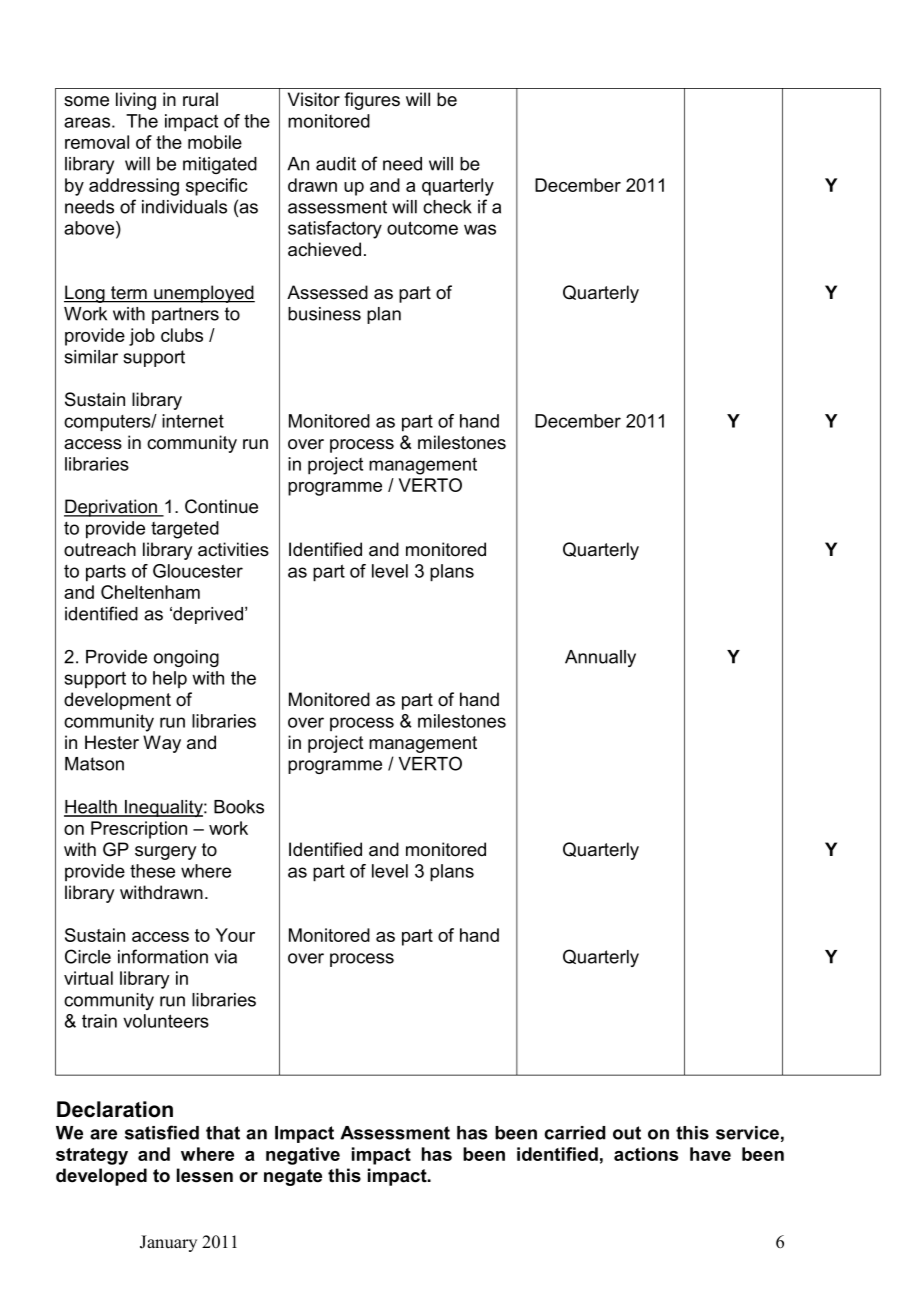  What do you see at coordinates (136, 101) in the screenshot?
I see `living` at bounding box center [136, 101].
